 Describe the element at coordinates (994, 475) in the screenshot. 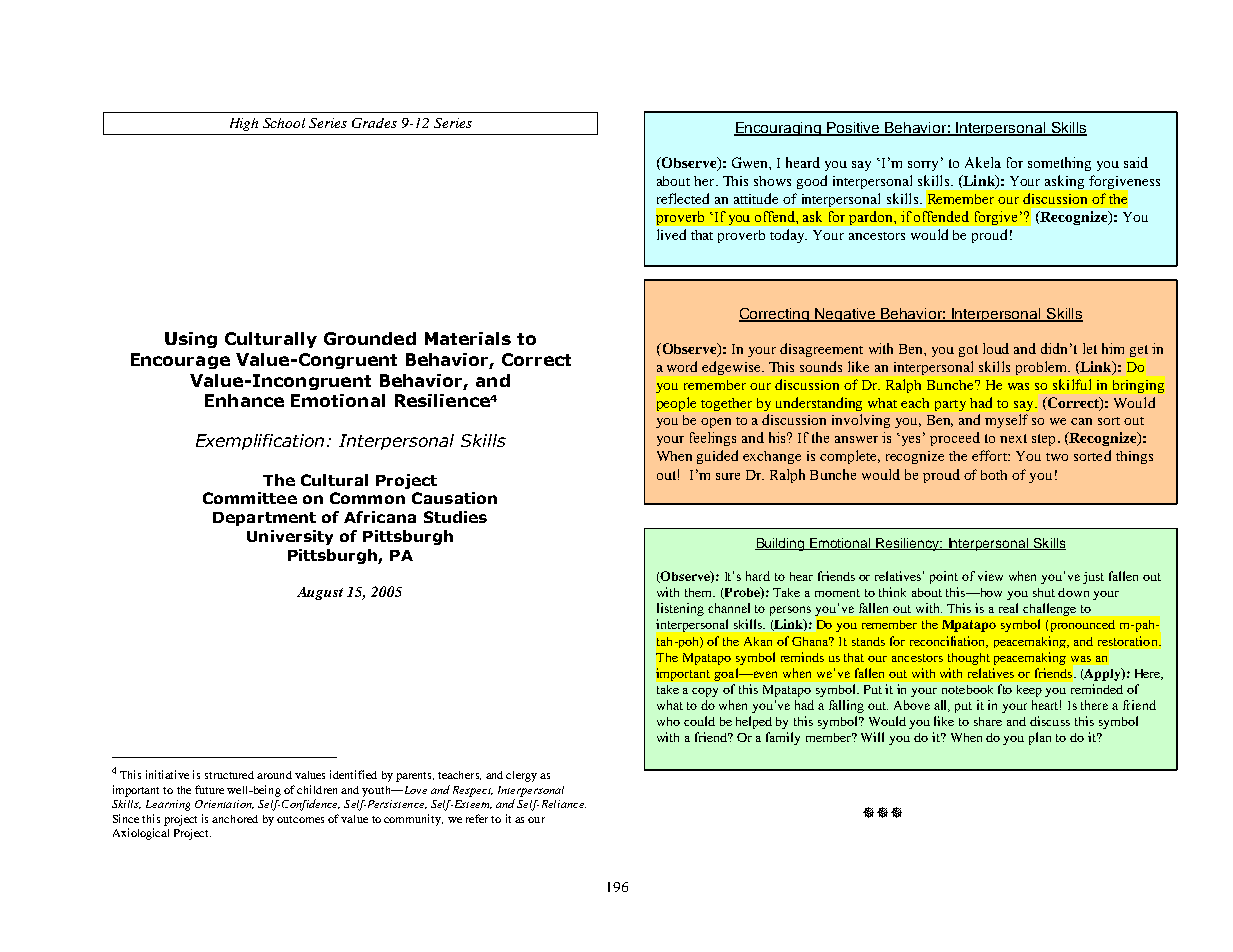

I see `both` at that location.
